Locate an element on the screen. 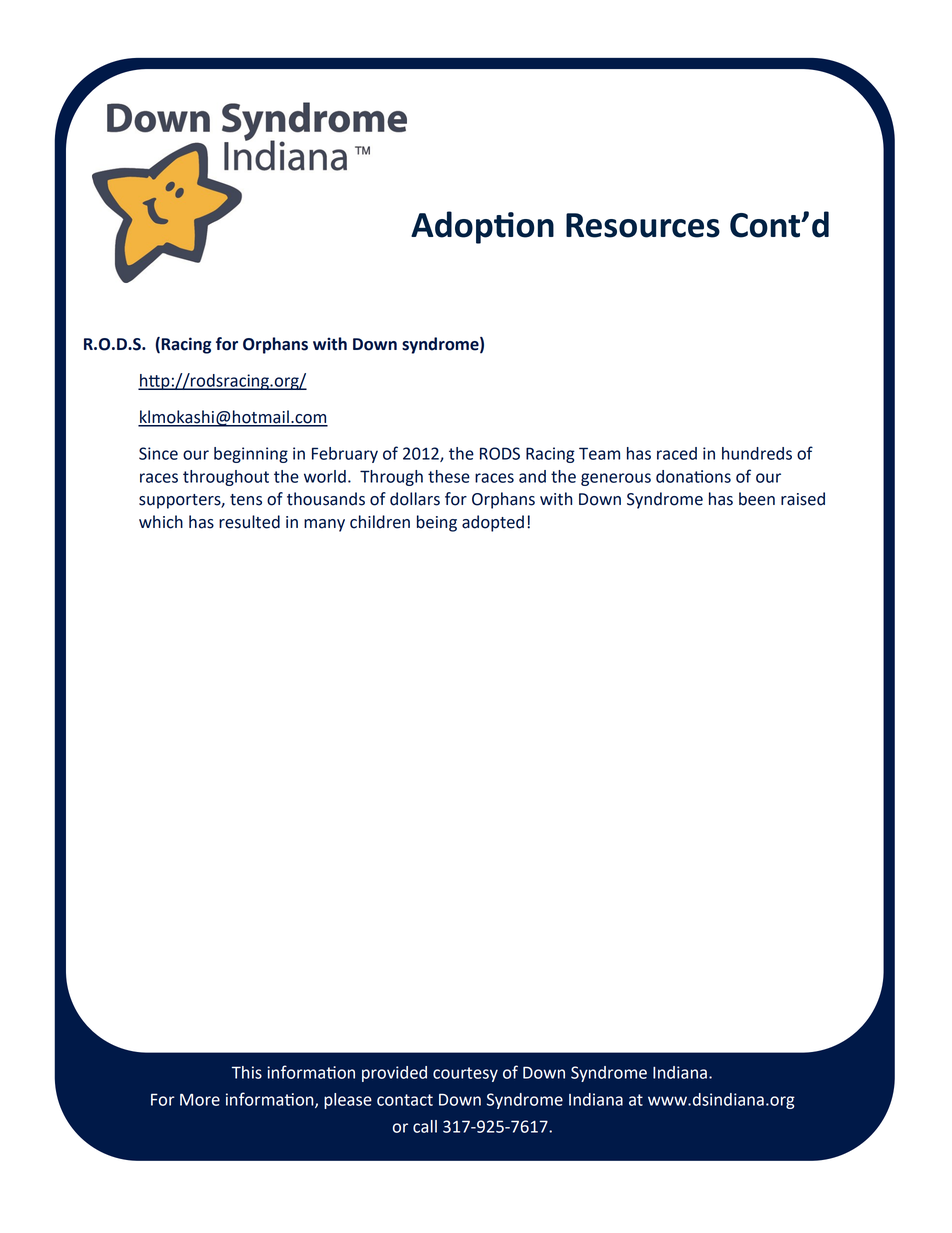 The image size is (952, 1233). been is located at coordinates (757, 499).
